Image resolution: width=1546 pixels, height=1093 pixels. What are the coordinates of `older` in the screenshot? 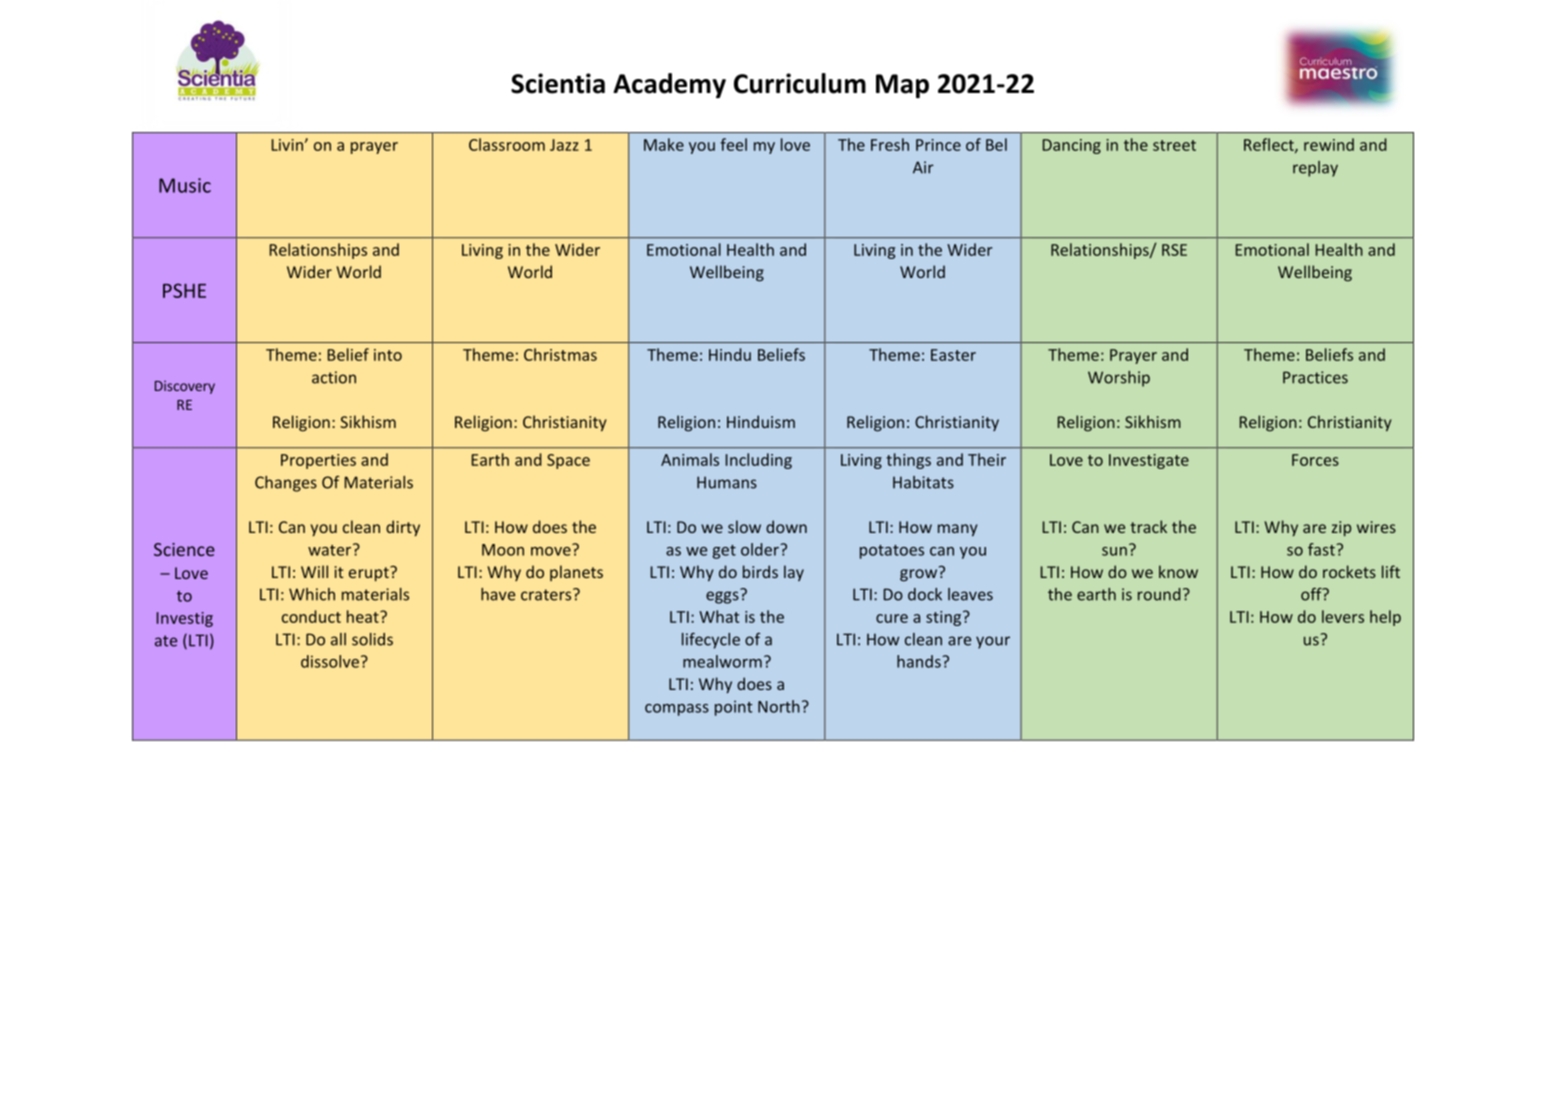 It's located at (761, 549).
